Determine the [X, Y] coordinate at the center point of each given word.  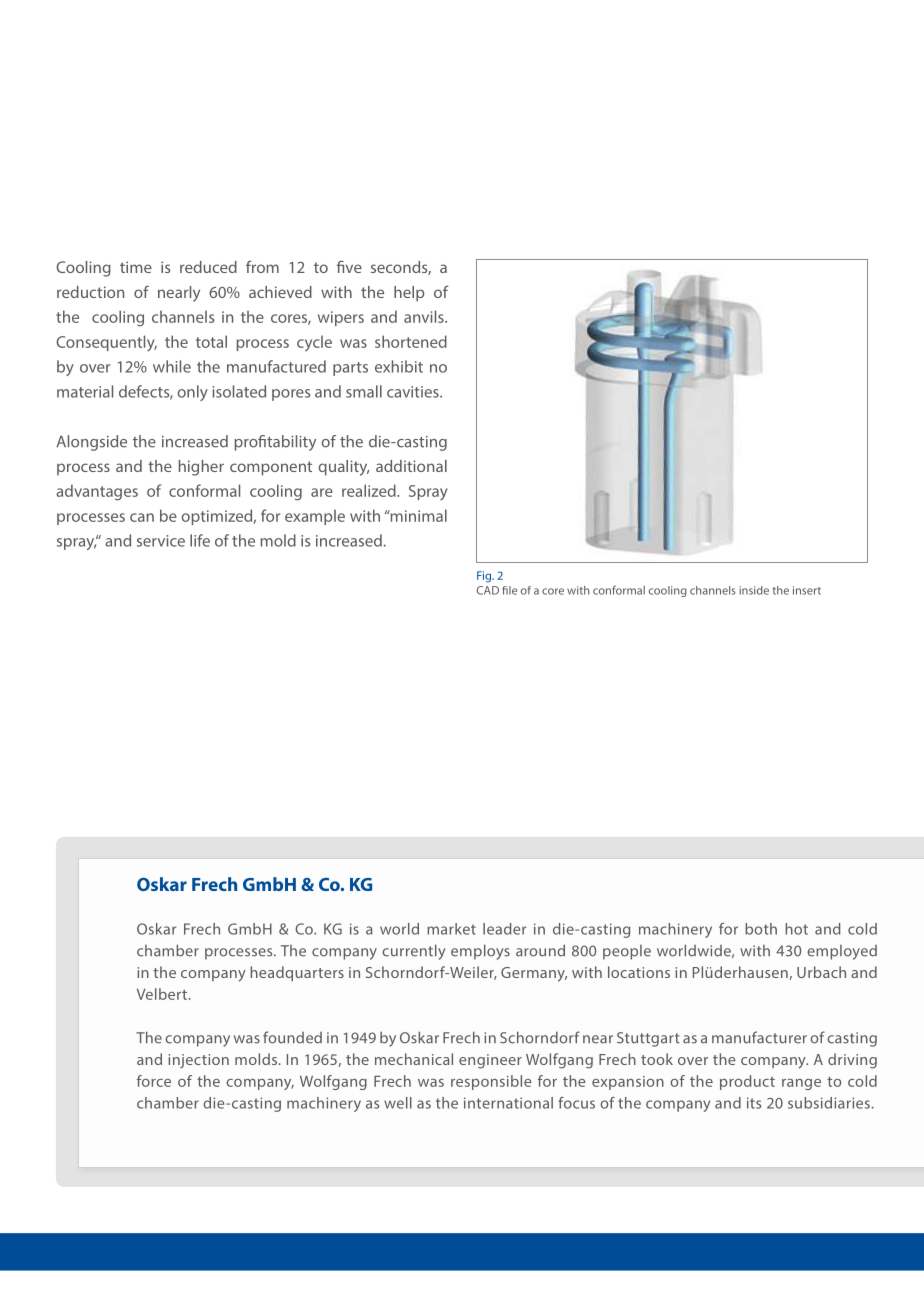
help [409, 294]
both [761, 929]
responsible [491, 1082]
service [161, 541]
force [154, 1081]
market [451, 929]
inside [754, 590]
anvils [425, 316]
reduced [208, 267]
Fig [485, 577]
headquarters [297, 973]
